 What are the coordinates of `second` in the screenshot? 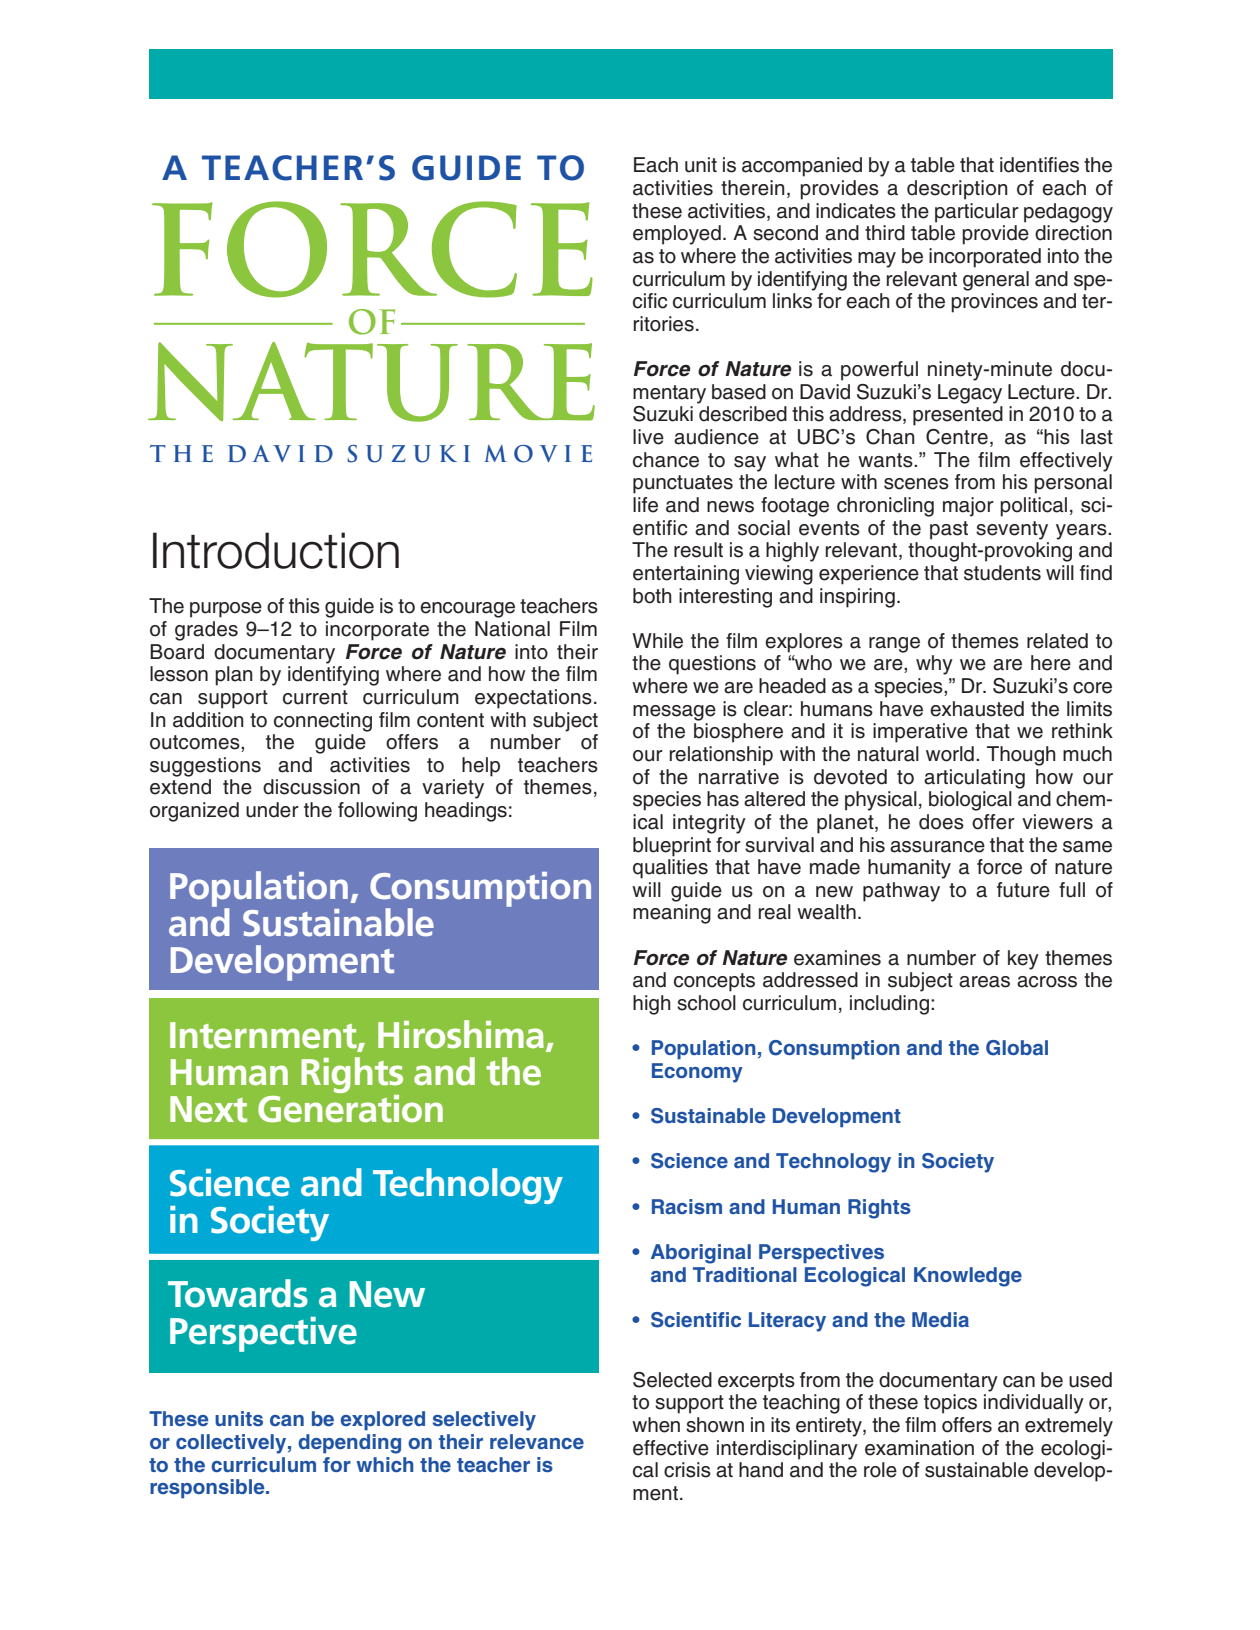 It's located at (785, 233).
